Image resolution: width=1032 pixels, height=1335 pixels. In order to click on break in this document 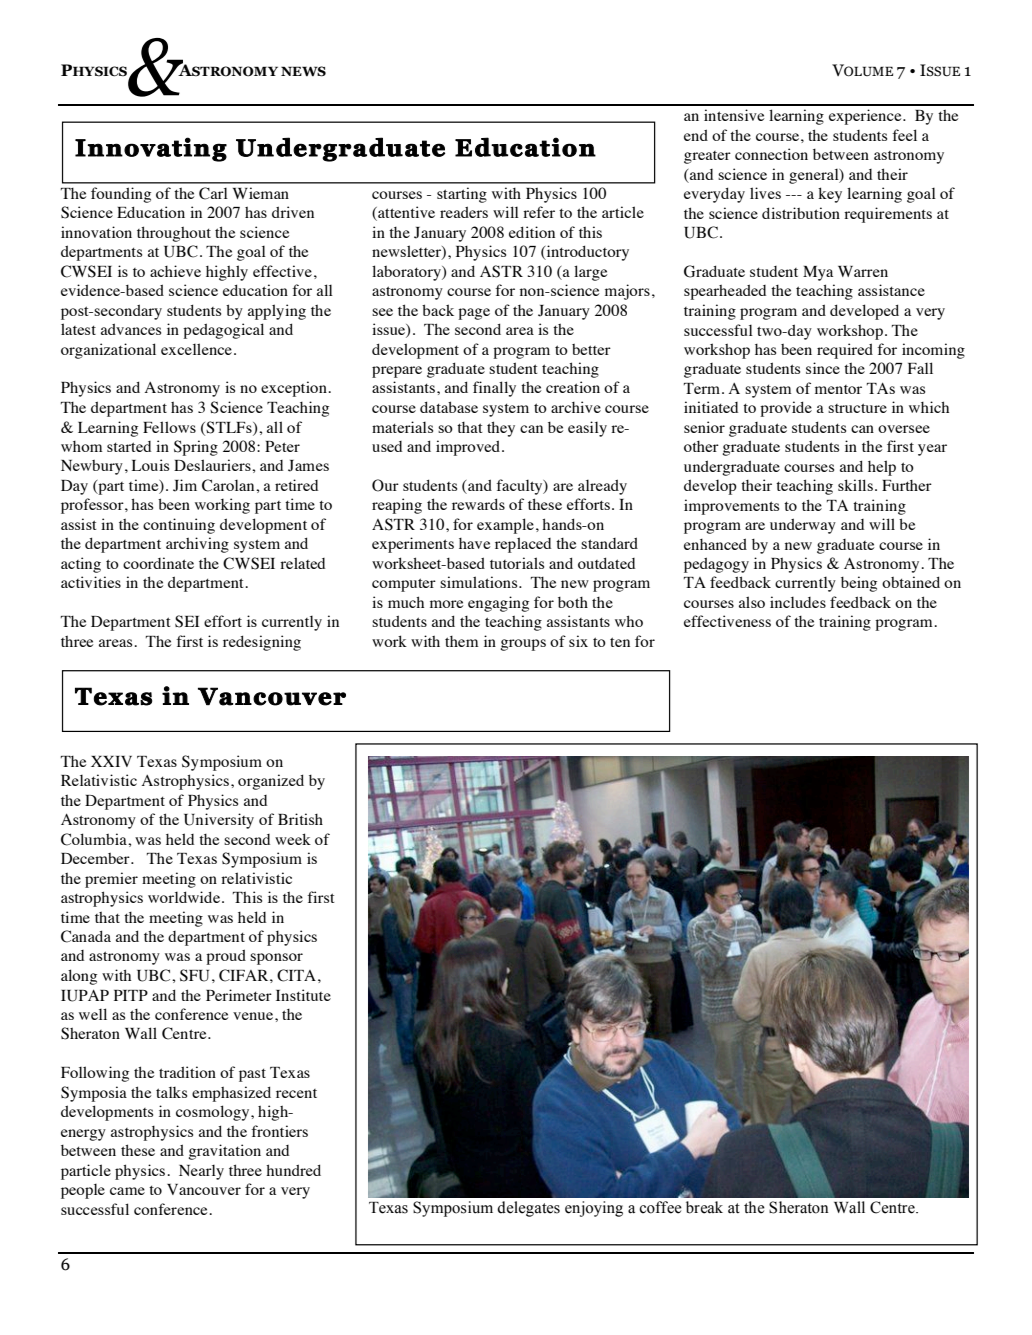, I will do `click(704, 1207)`.
